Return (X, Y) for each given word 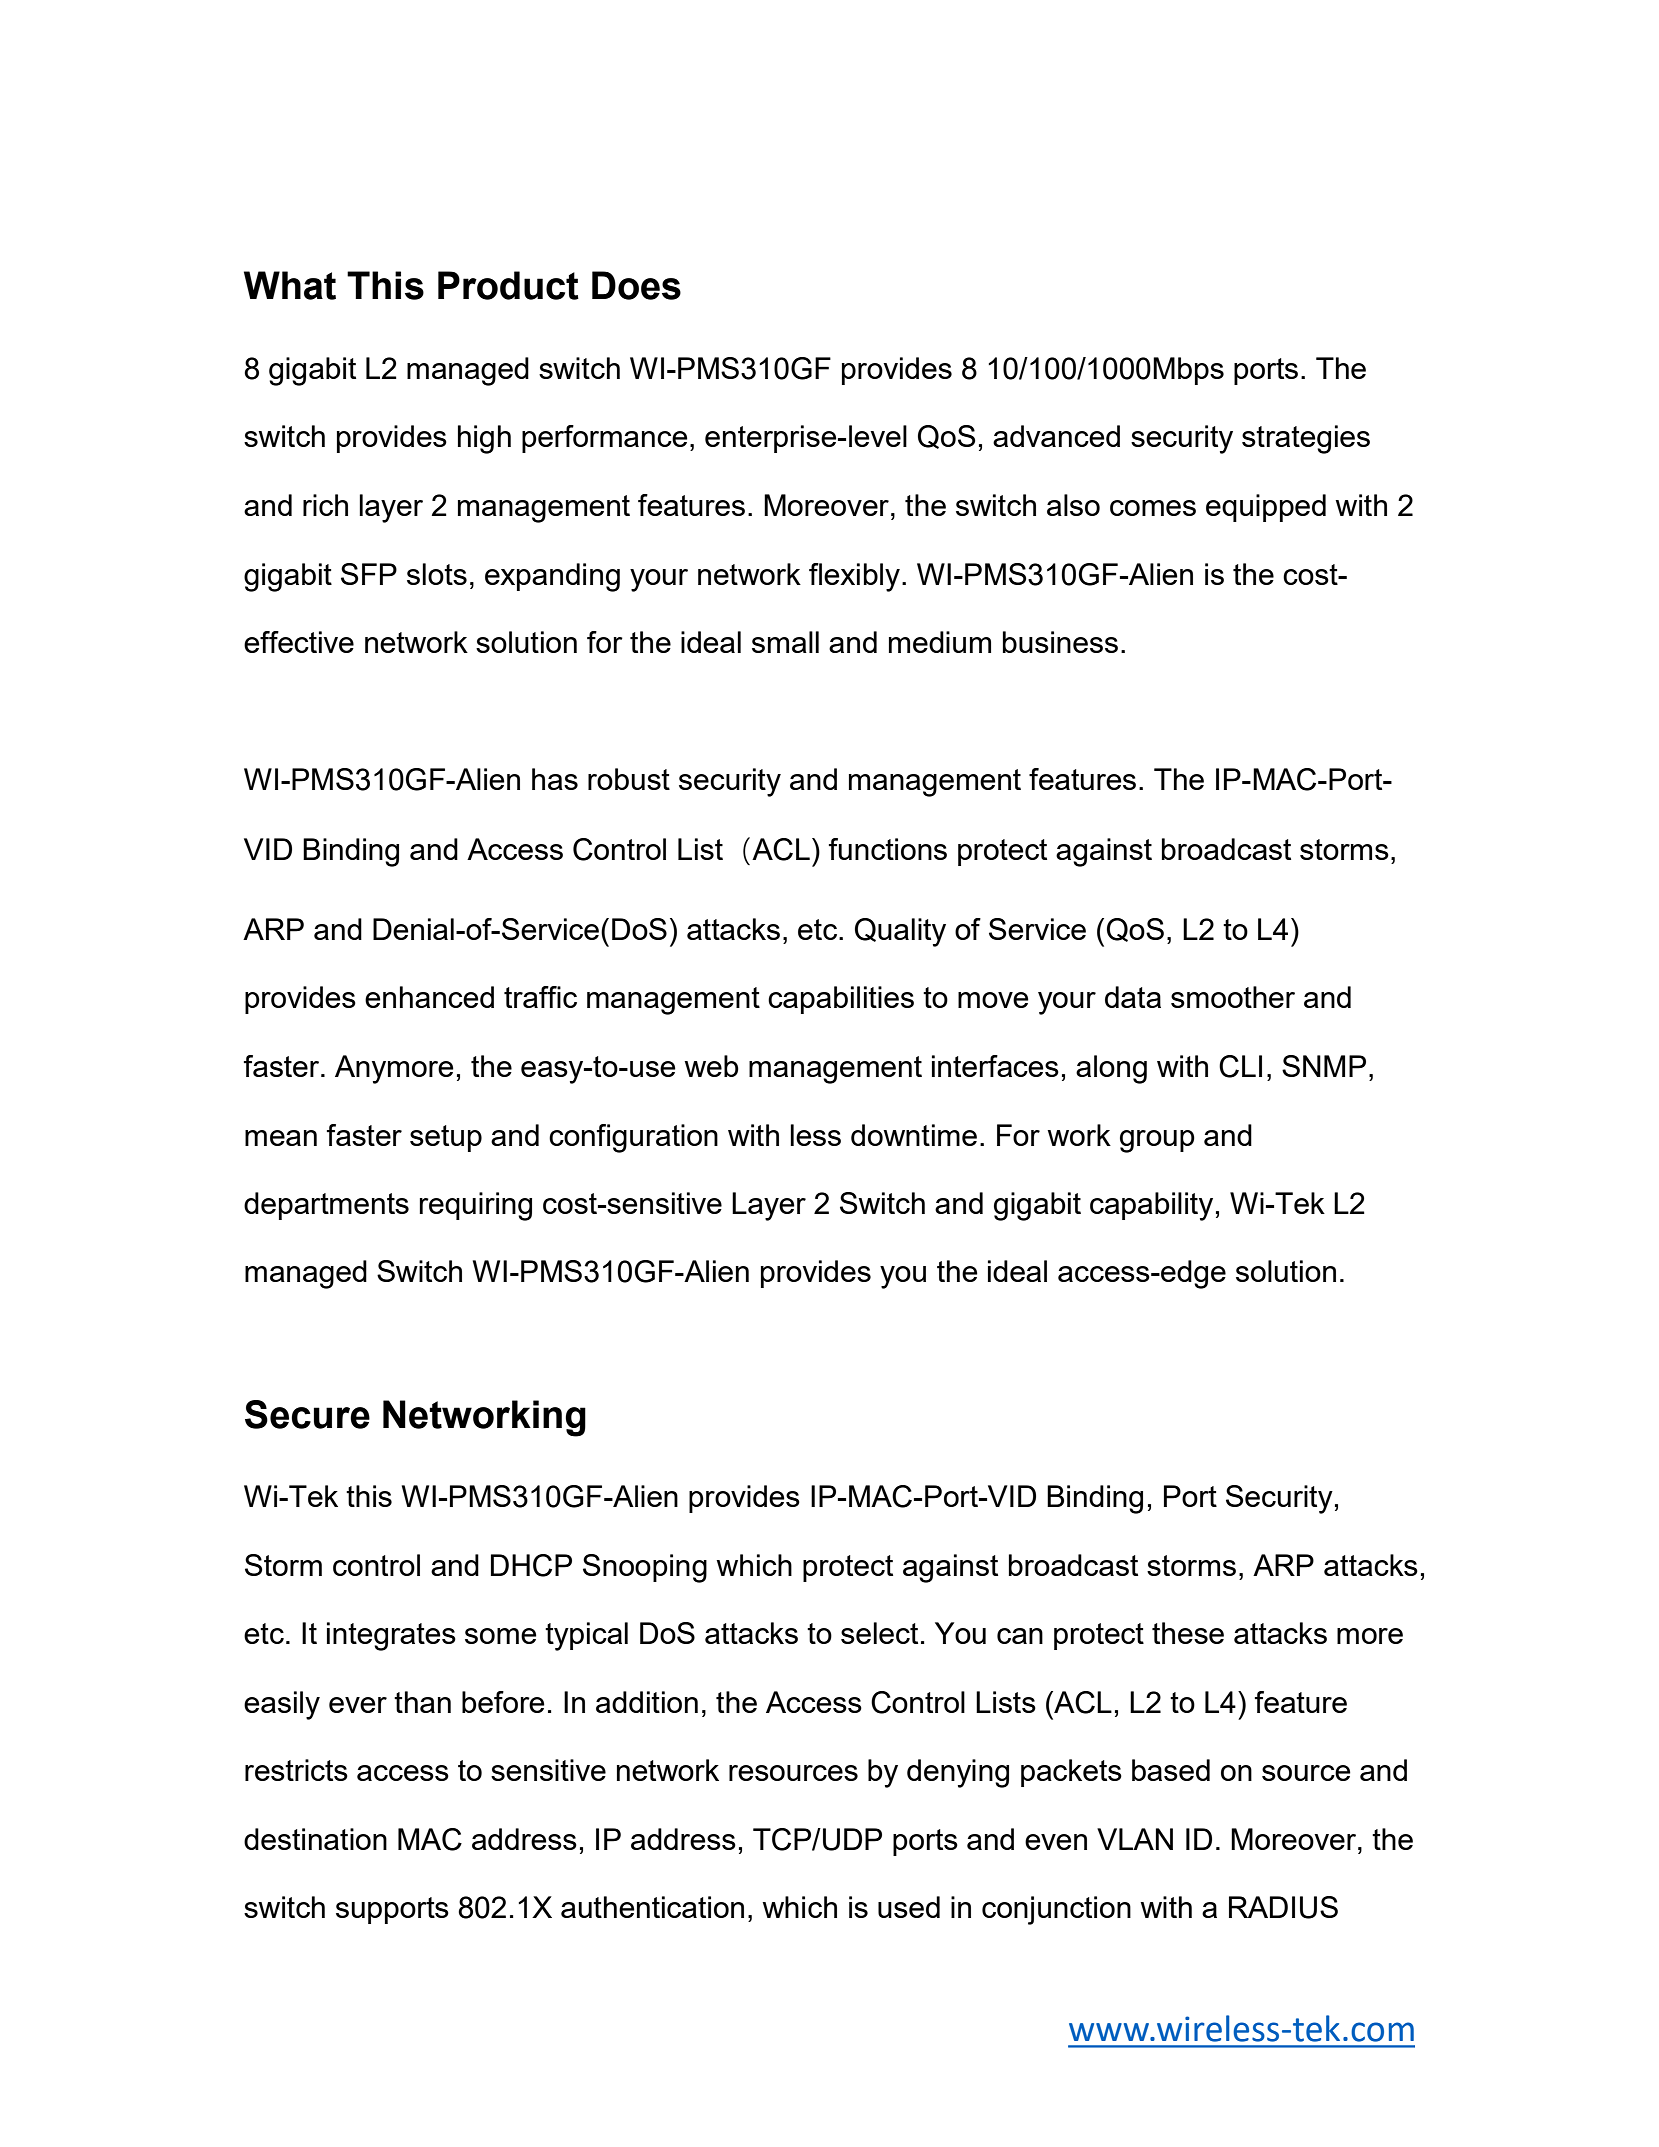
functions (888, 849)
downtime (914, 1135)
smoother (1233, 997)
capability (1151, 1206)
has (555, 779)
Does (636, 285)
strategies (1306, 439)
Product (508, 285)
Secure (307, 1414)
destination (315, 1839)
